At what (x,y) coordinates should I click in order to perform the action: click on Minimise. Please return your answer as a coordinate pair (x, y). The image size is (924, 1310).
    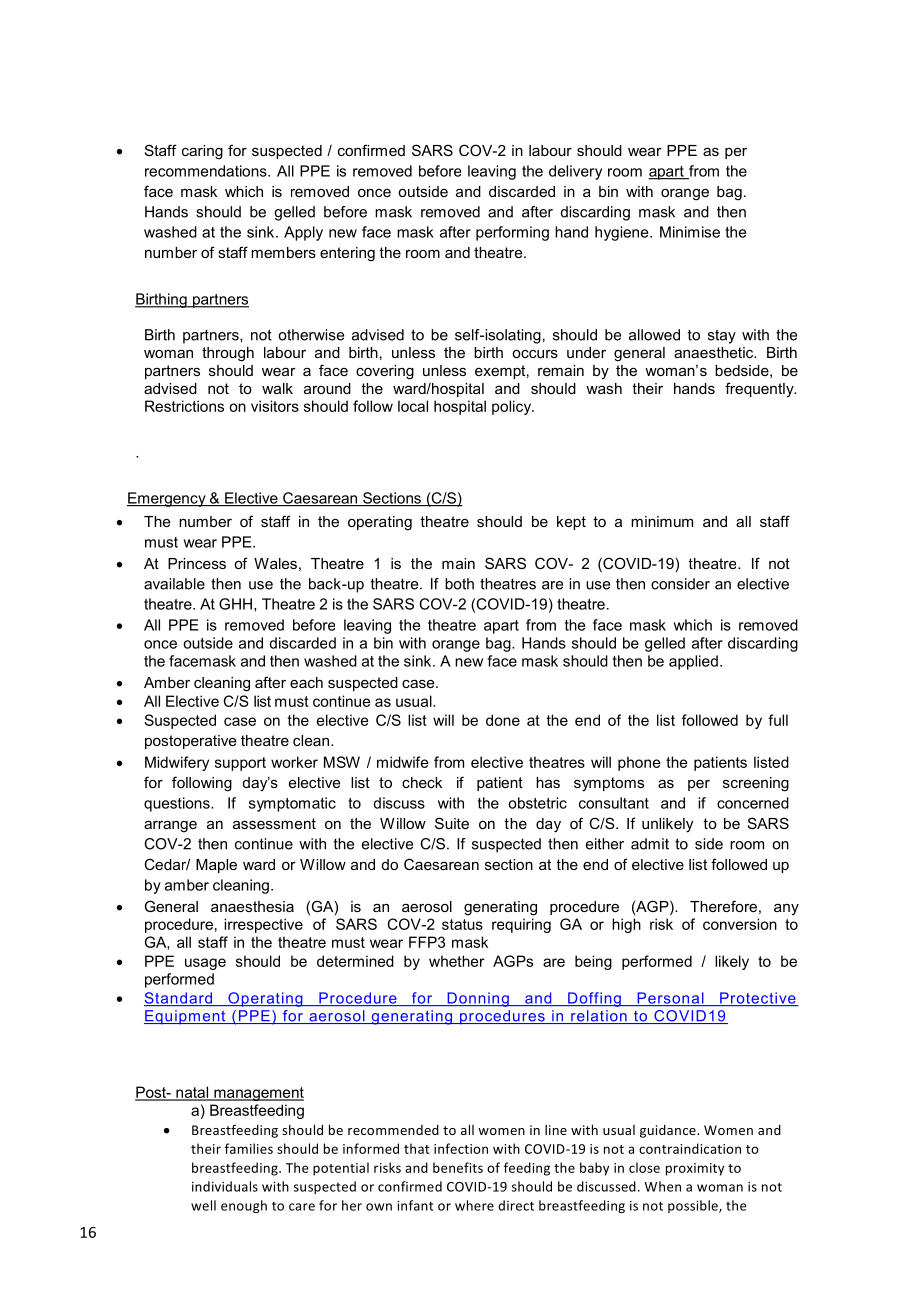
    Looking at the image, I should click on (690, 232).
